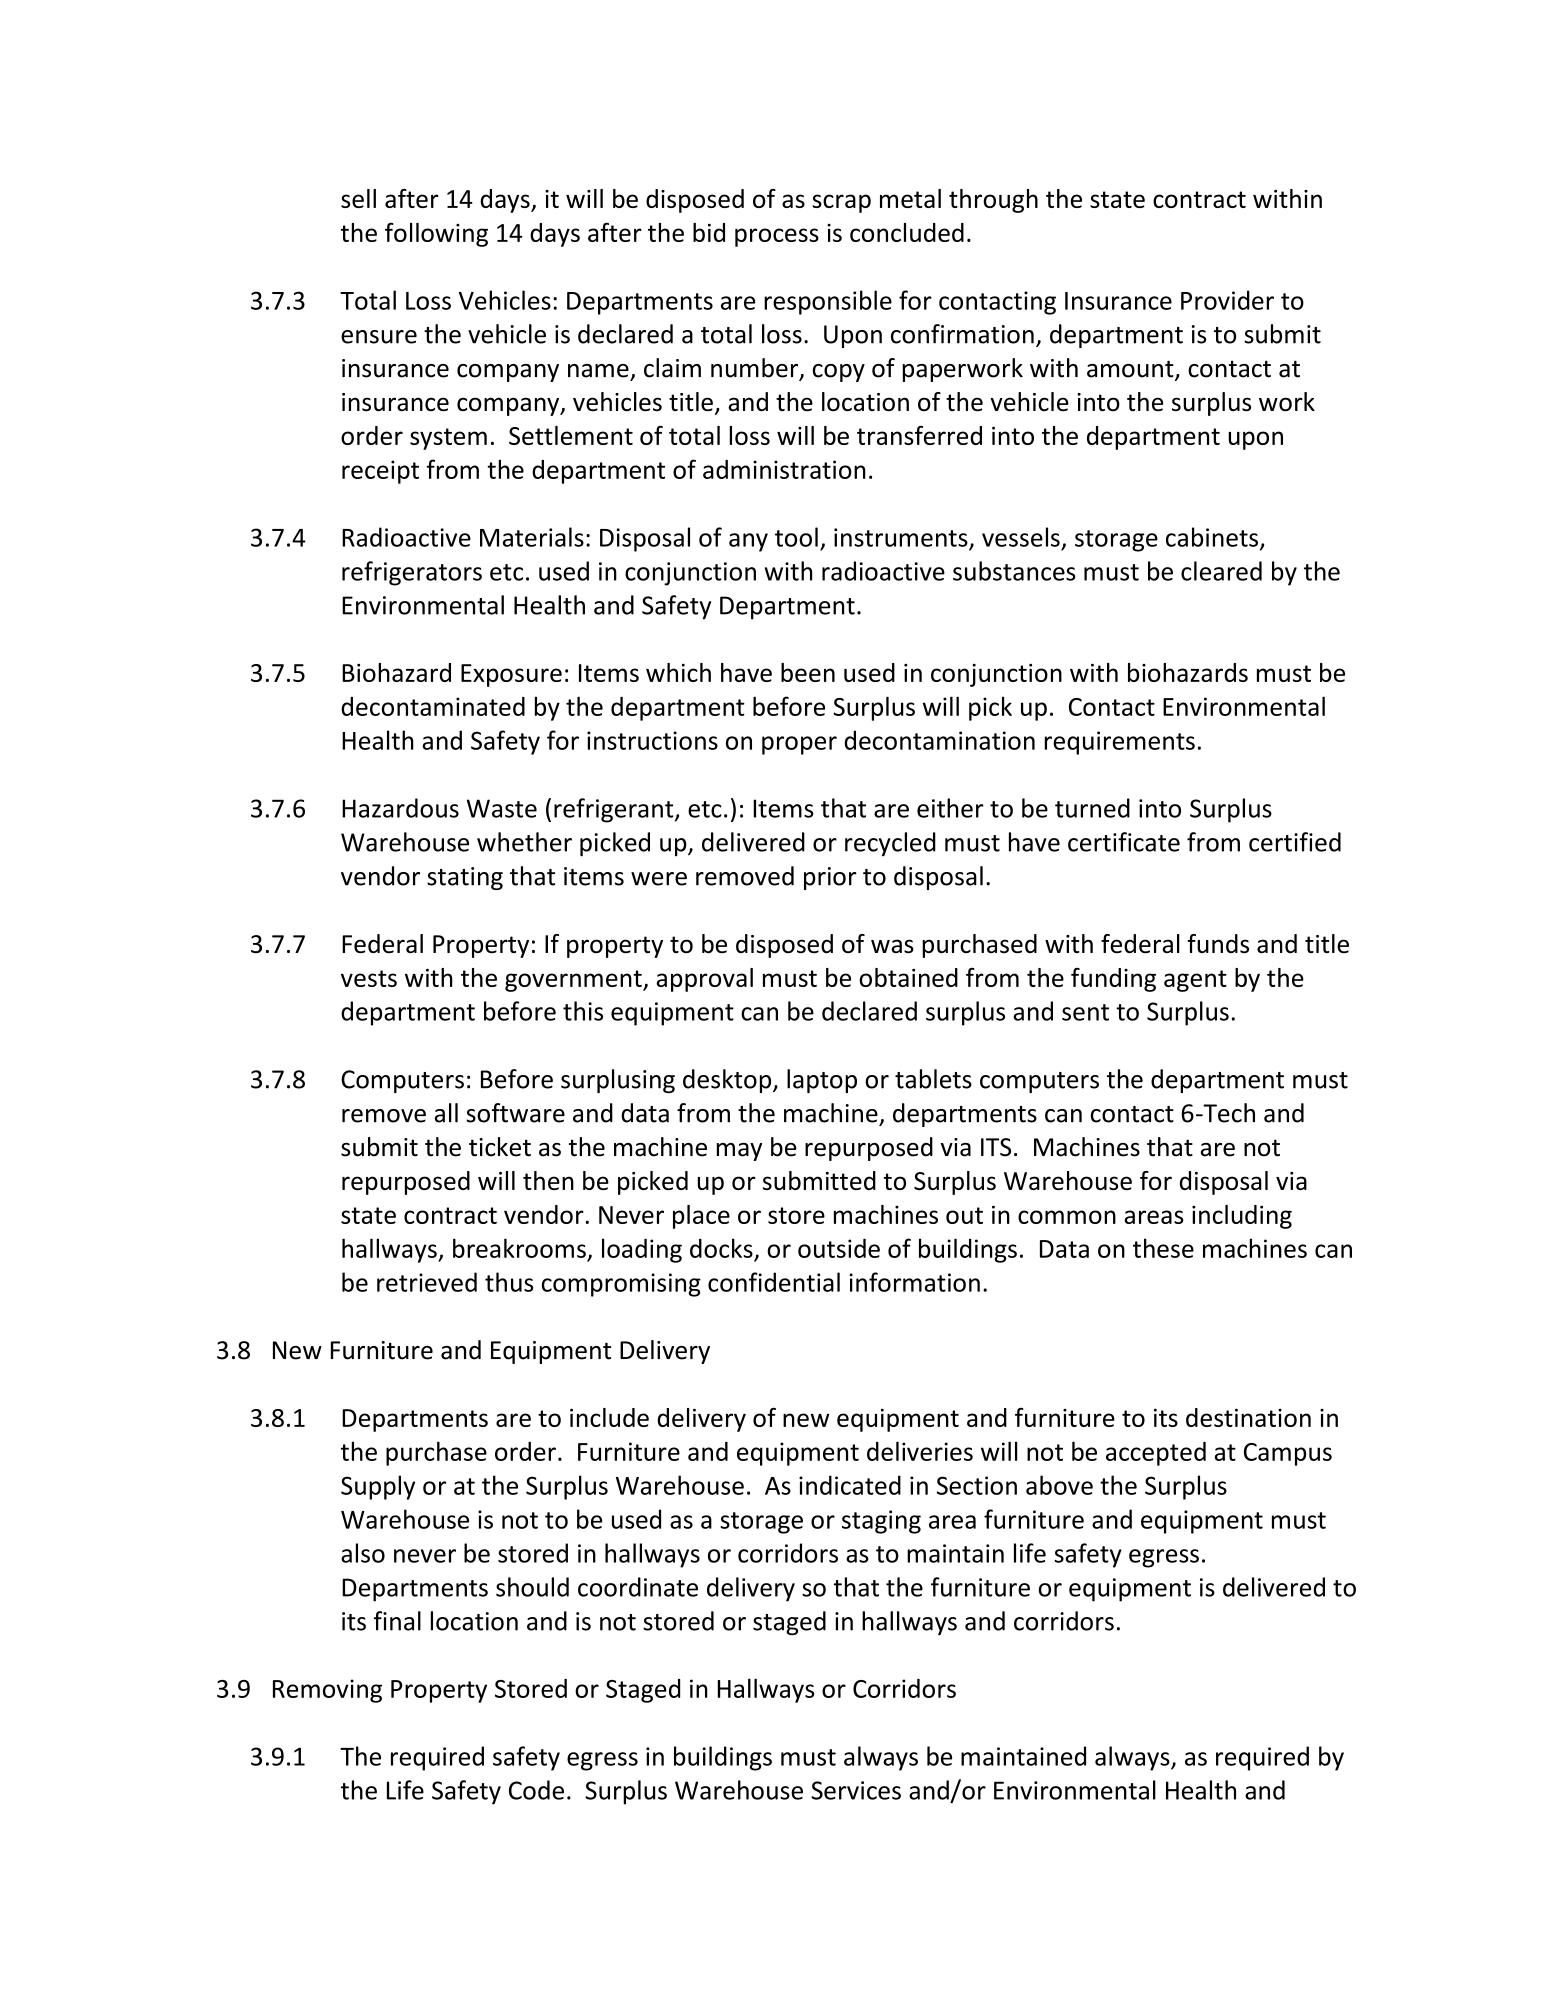 The image size is (1543, 1997). Describe the element at coordinates (436, 234) in the document. I see `following` at that location.
